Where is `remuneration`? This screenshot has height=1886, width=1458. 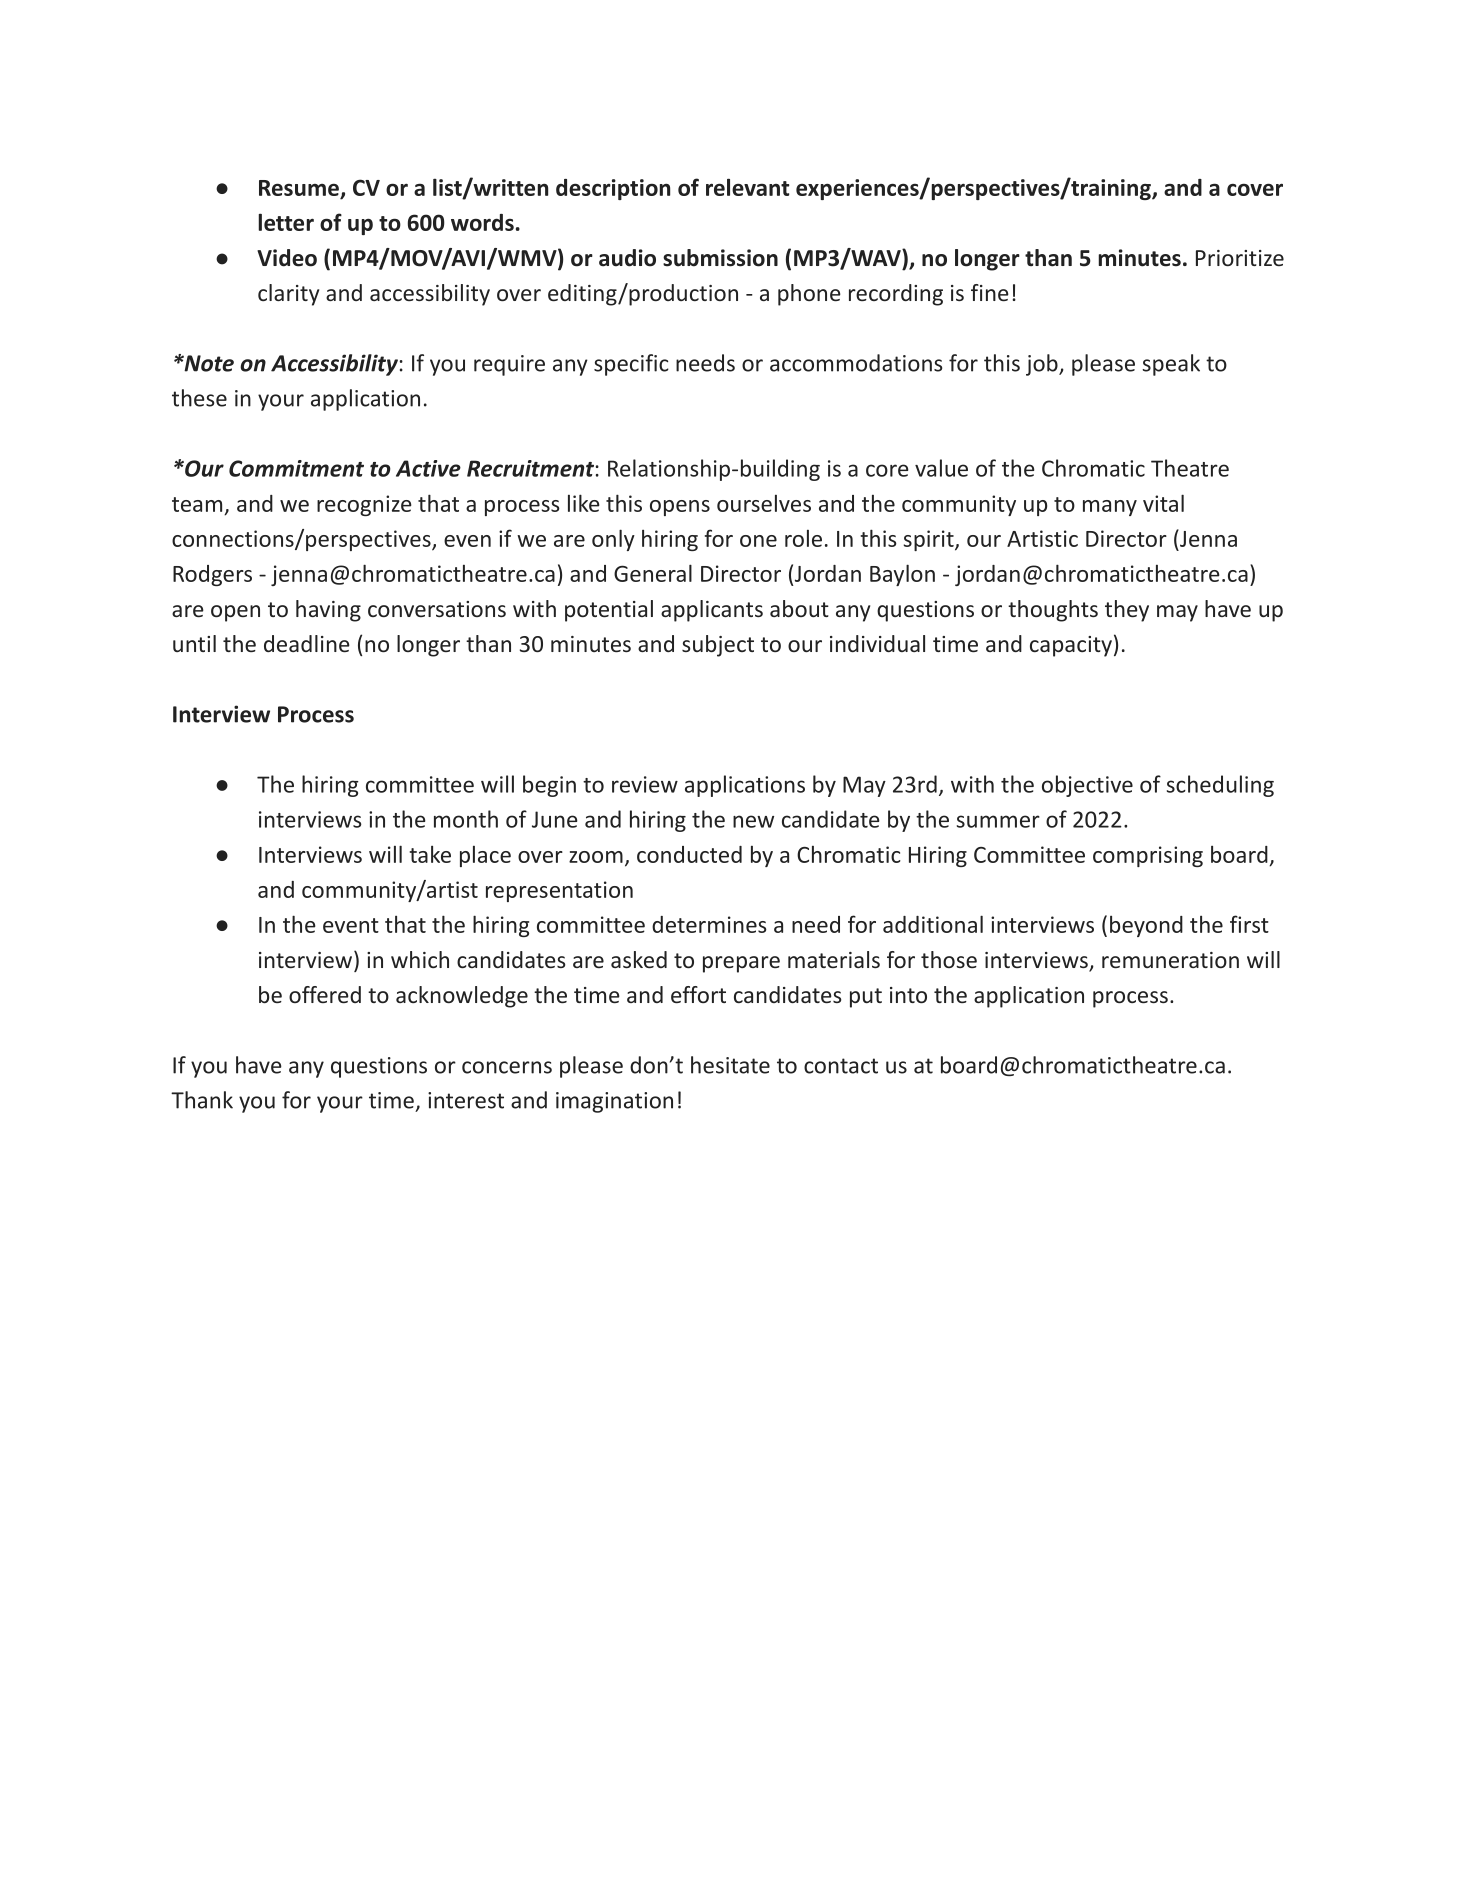
remuneration is located at coordinates (1170, 960).
